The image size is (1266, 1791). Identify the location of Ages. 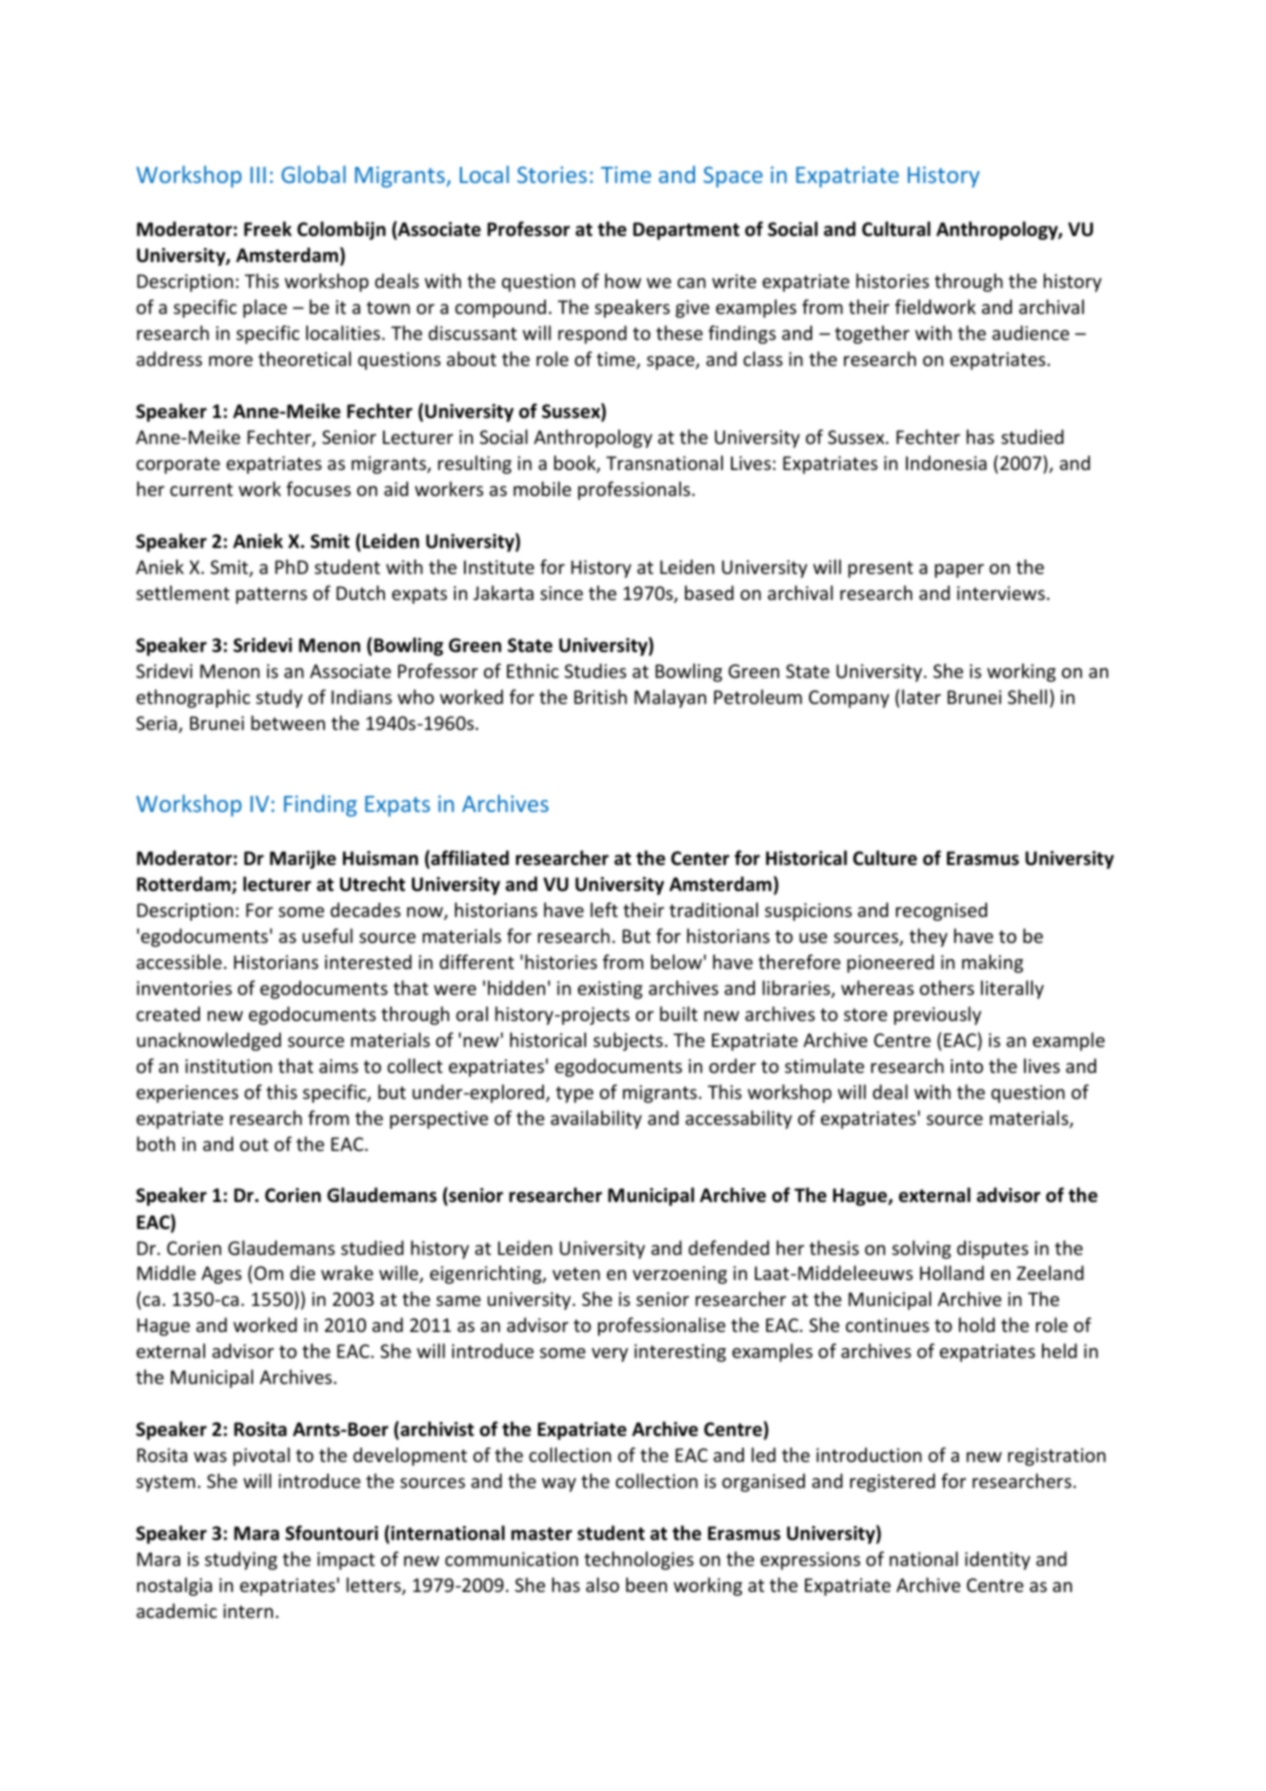
(221, 1275).
